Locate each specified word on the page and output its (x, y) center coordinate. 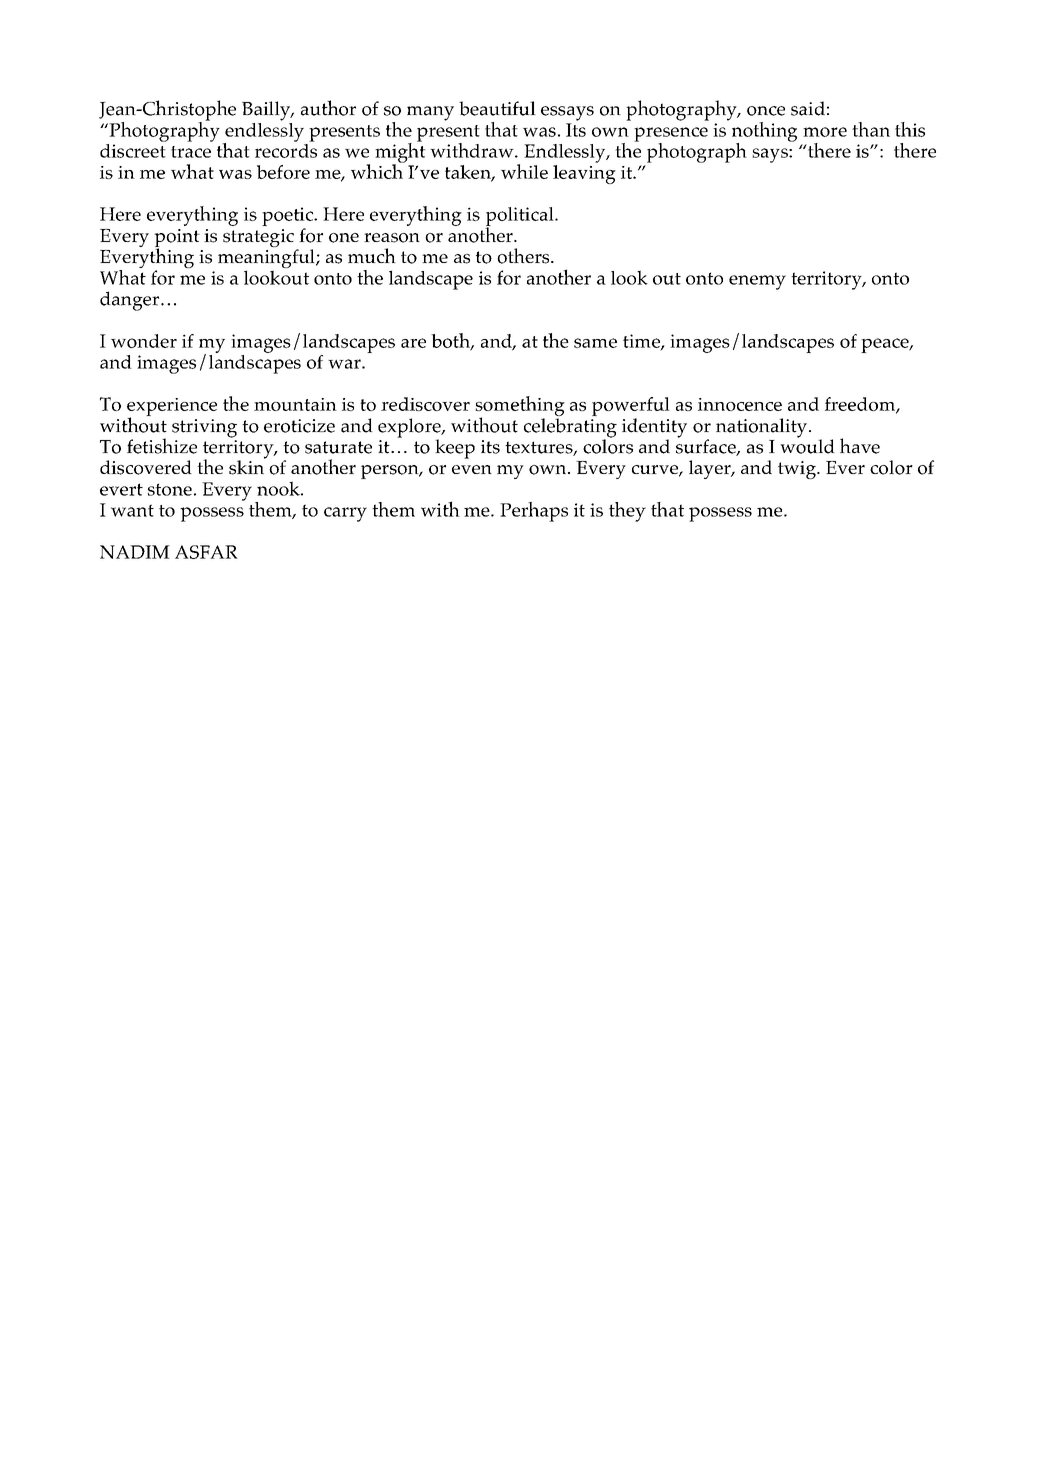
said (808, 108)
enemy (757, 282)
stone (170, 489)
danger (129, 301)
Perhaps (534, 512)
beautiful (497, 108)
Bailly (267, 111)
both (451, 341)
